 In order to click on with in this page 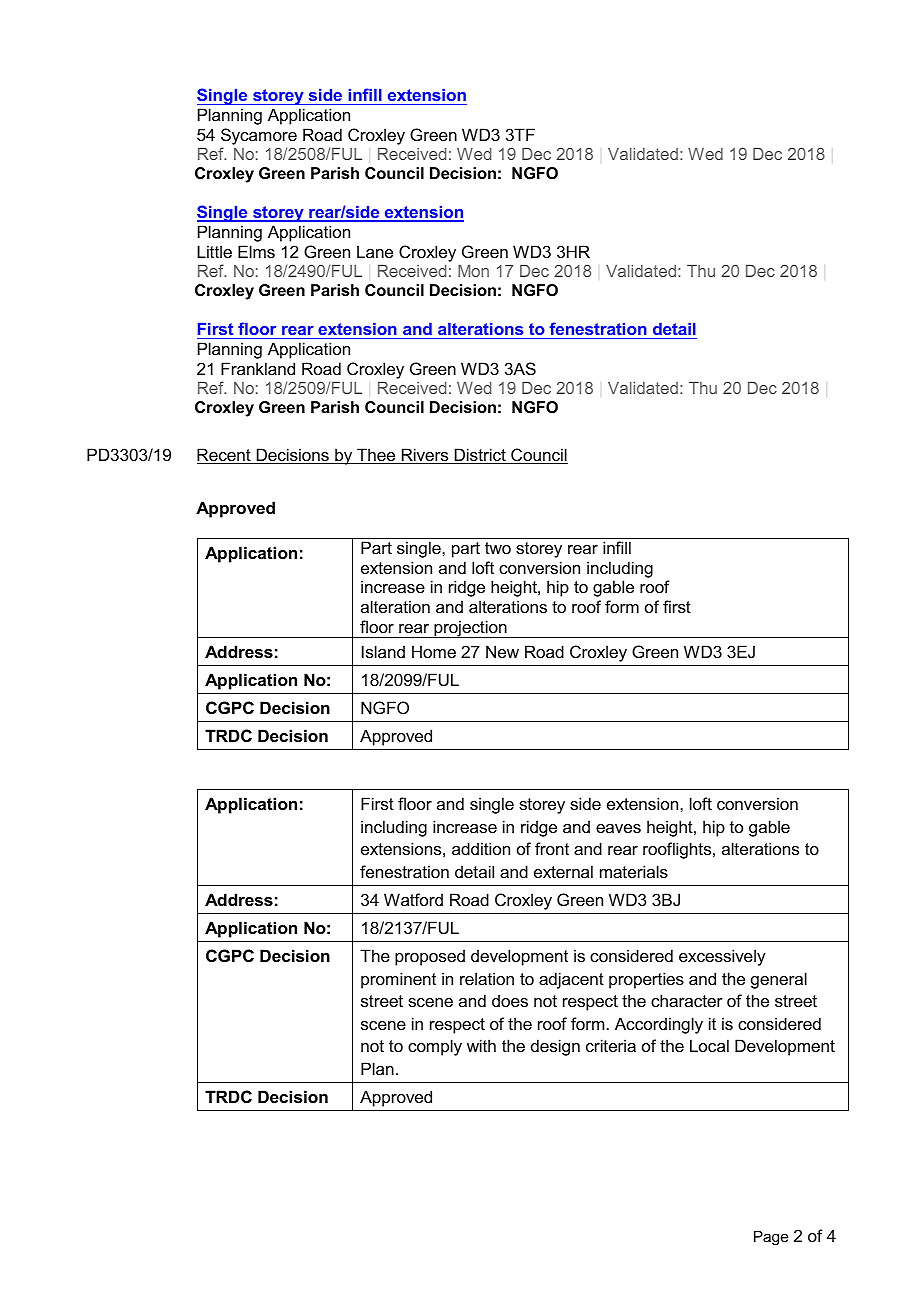, I will do `click(481, 1045)`.
